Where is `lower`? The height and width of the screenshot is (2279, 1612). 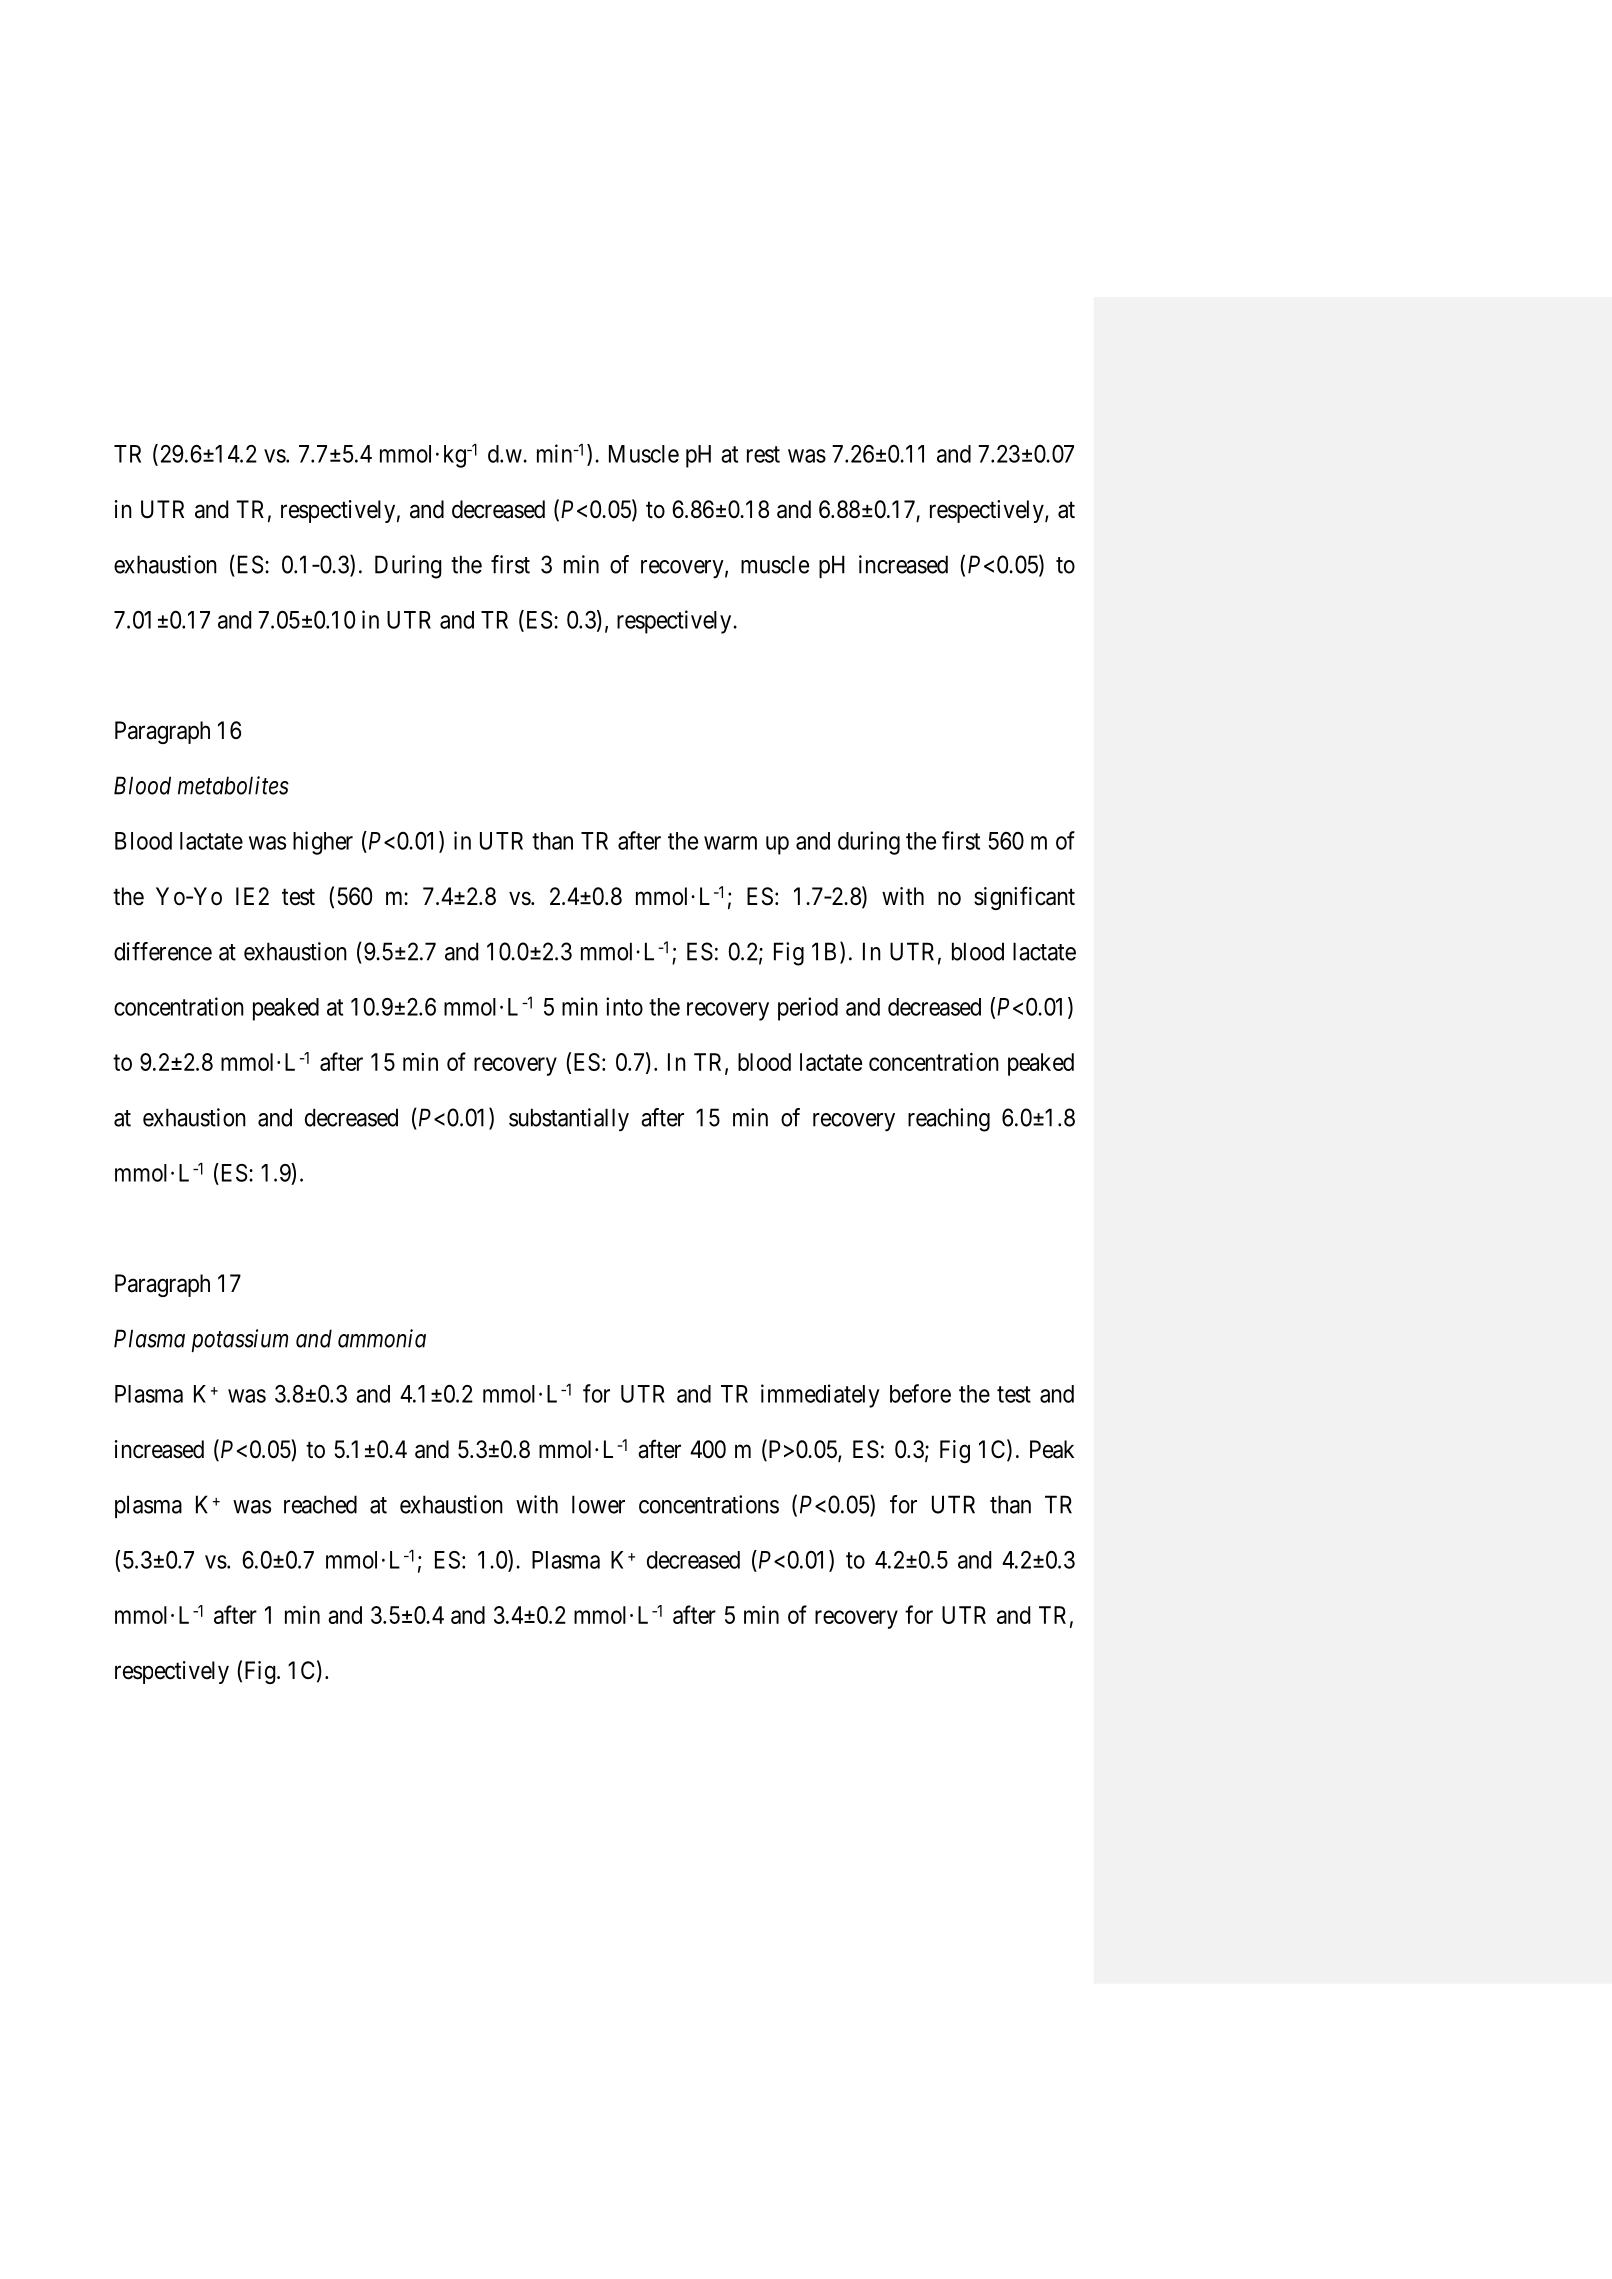 lower is located at coordinates (598, 1504).
